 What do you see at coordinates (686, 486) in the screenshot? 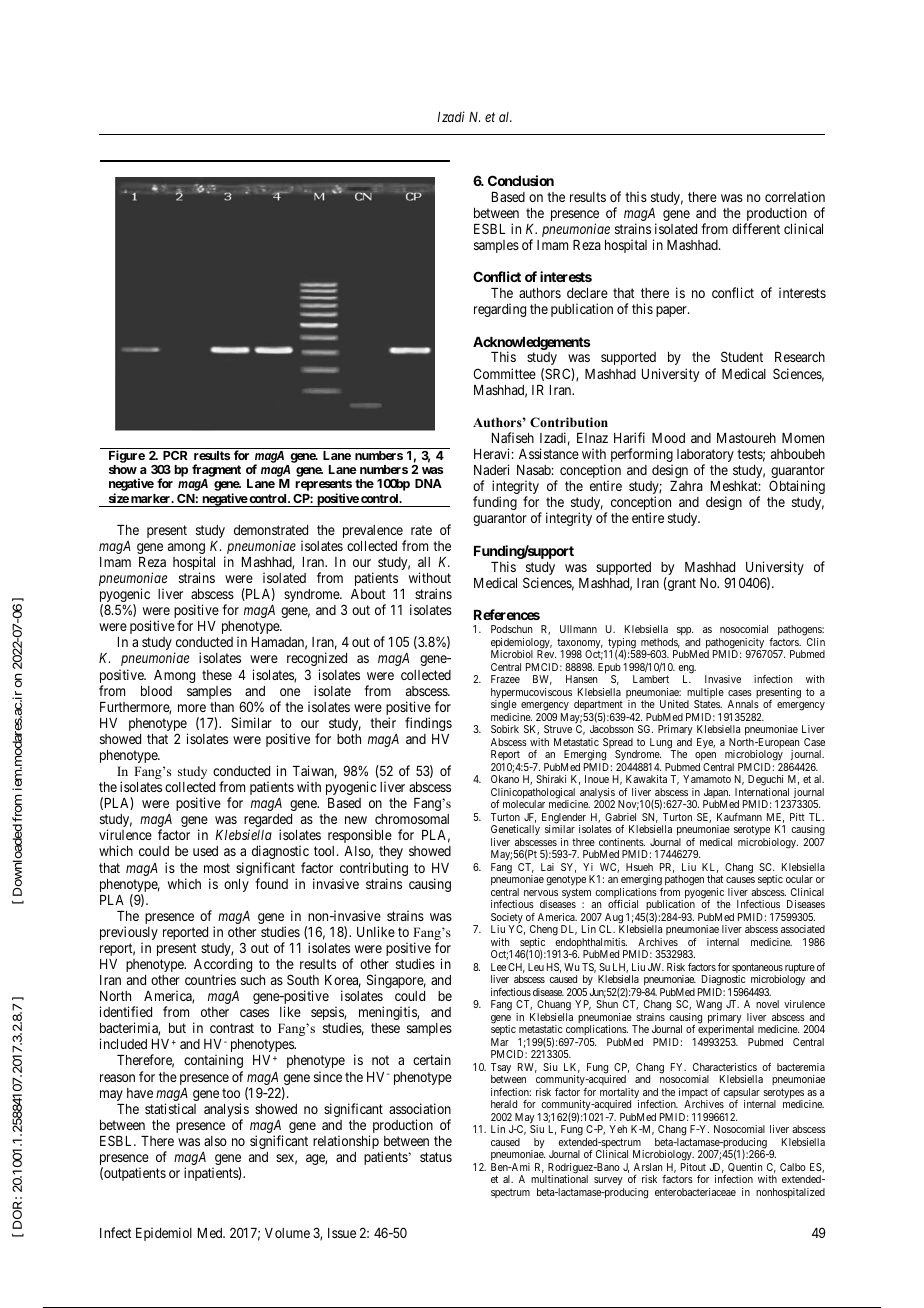
I see `Zahra` at bounding box center [686, 486].
